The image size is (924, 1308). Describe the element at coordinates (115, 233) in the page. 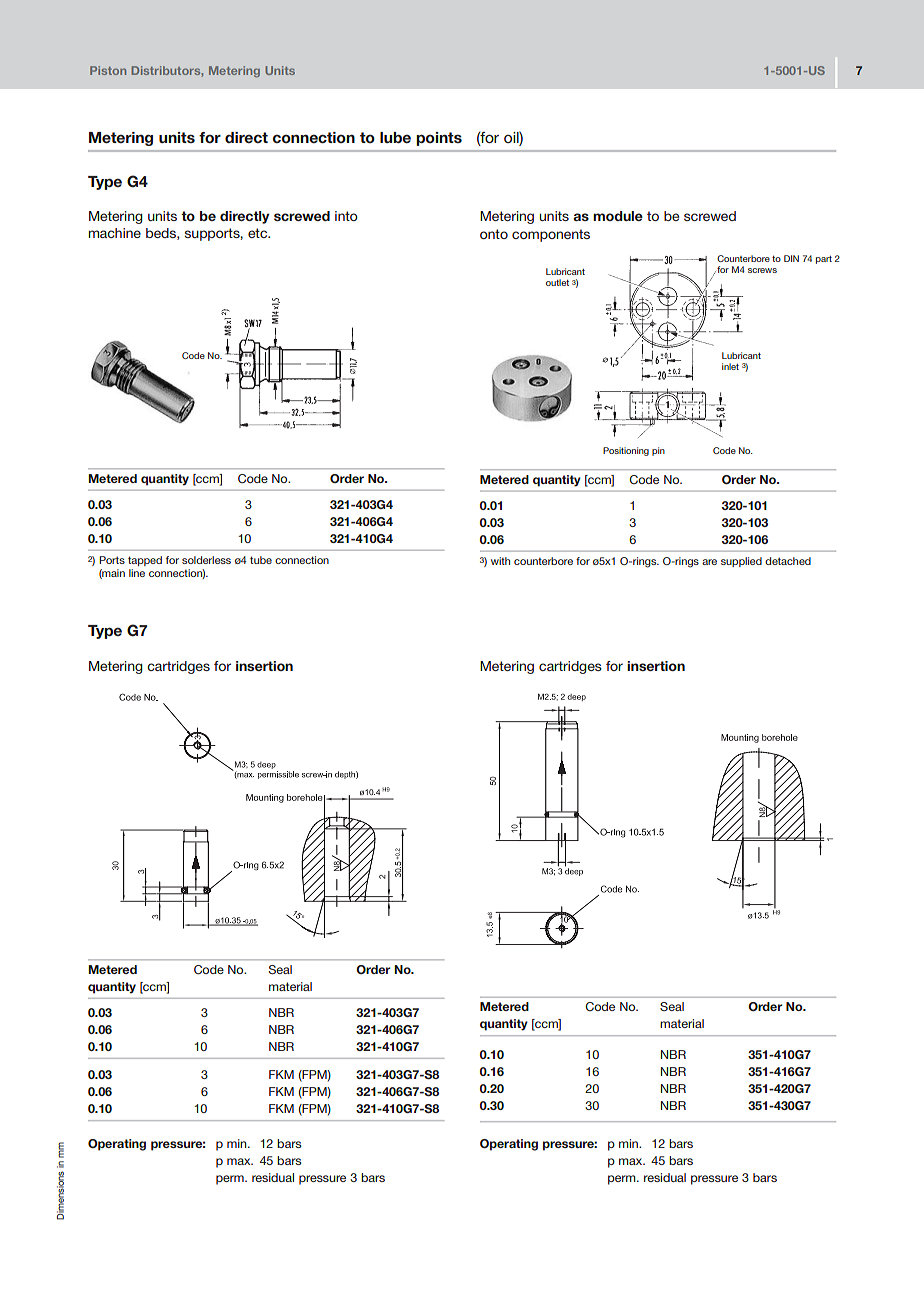

I see `machine` at that location.
